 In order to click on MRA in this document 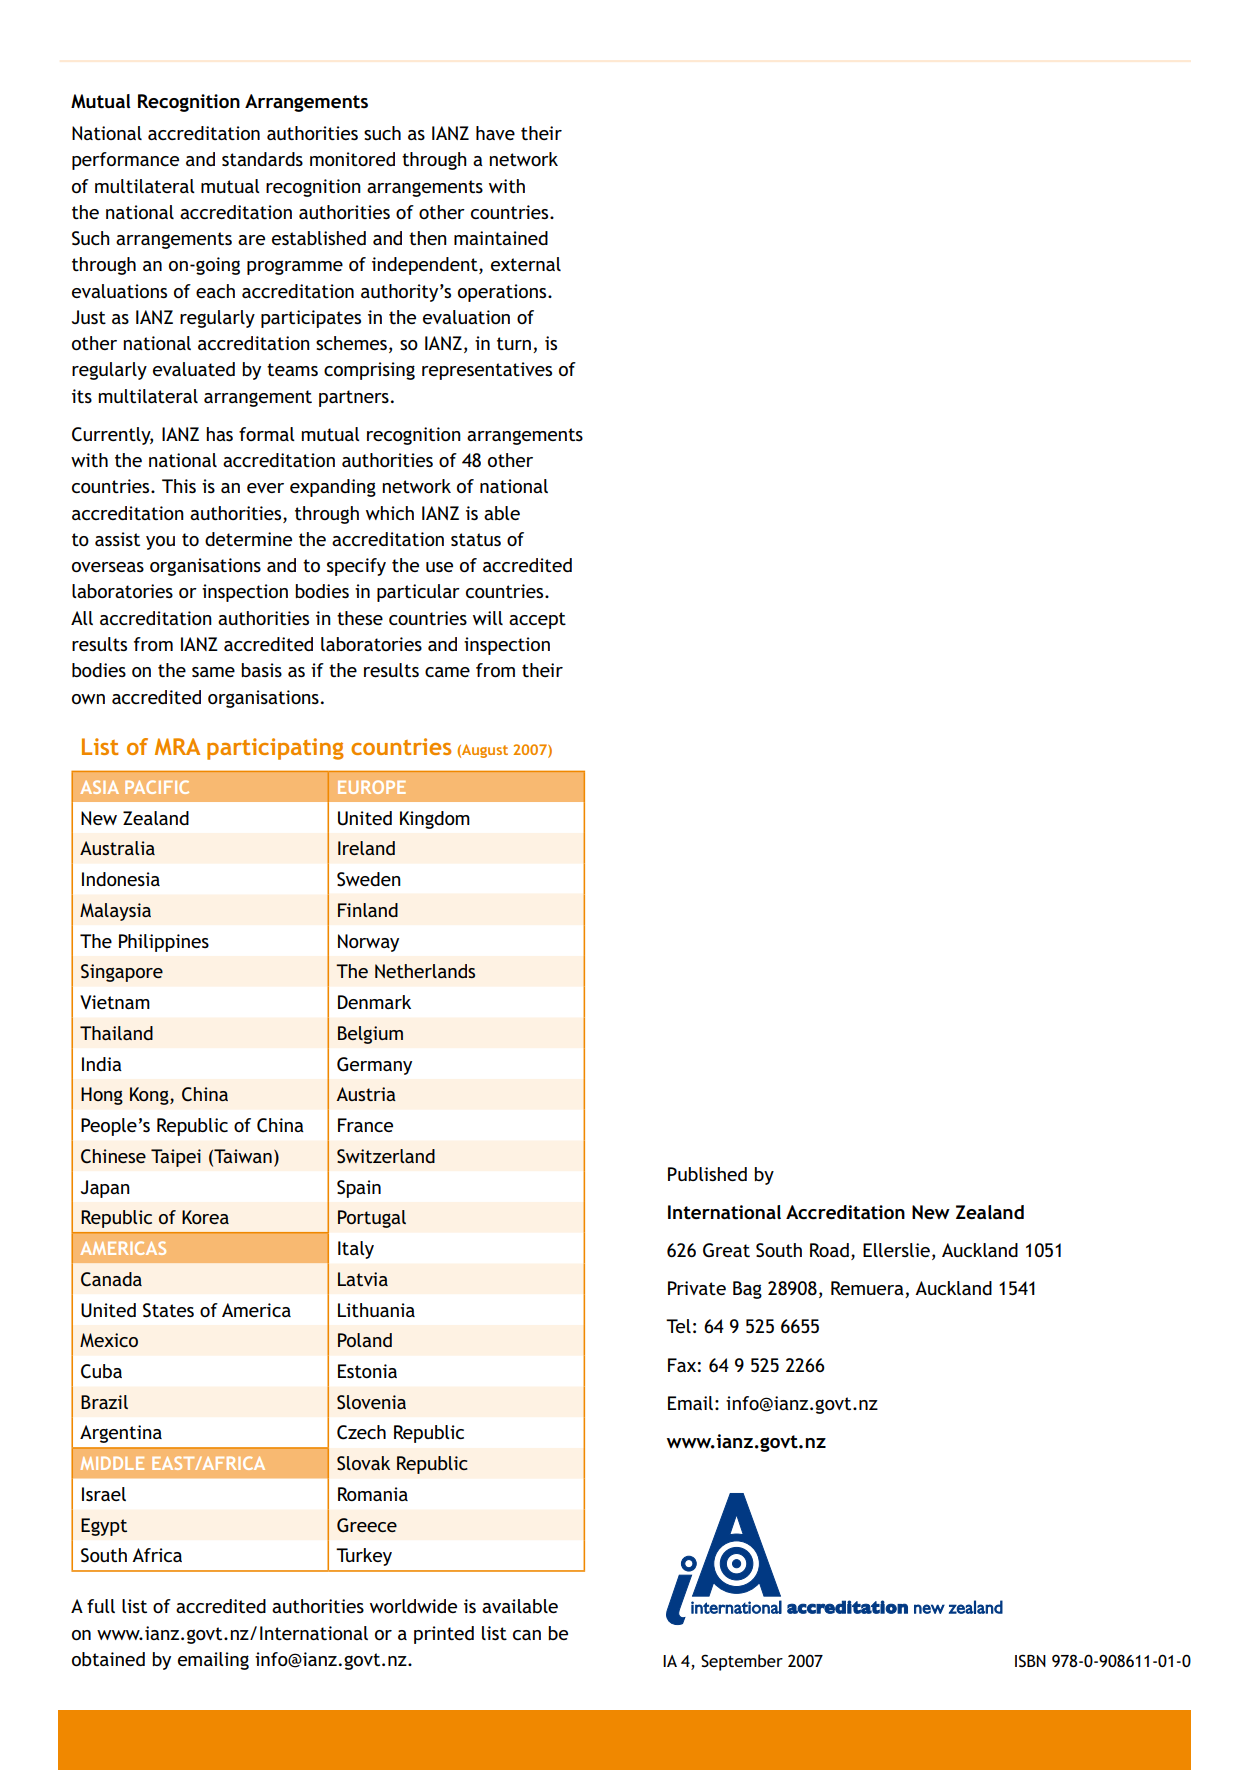, I will do `click(177, 746)`.
